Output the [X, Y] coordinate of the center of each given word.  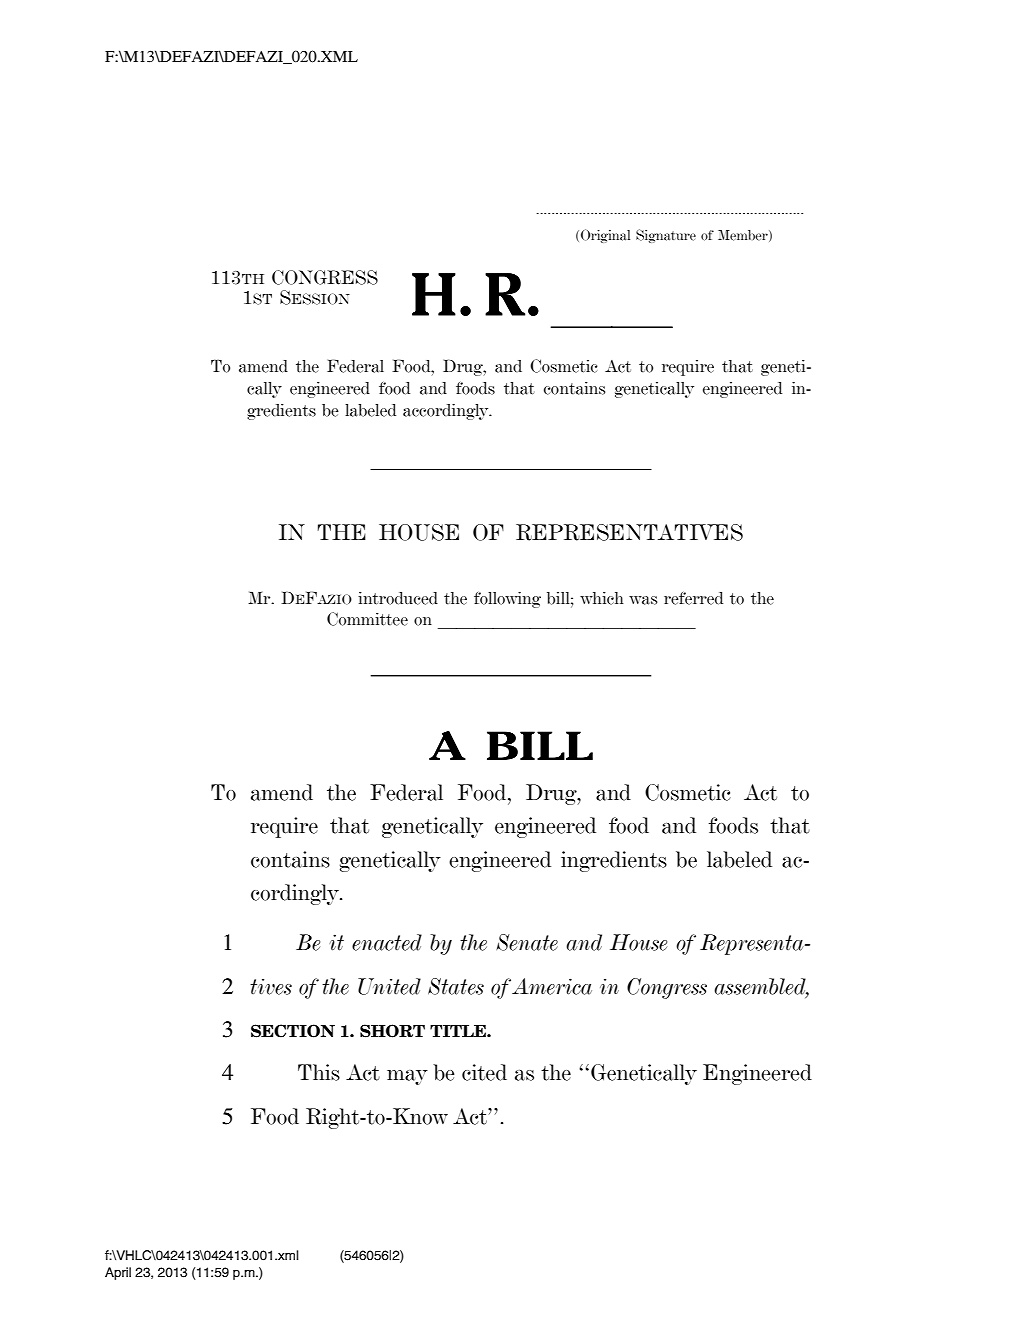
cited [484, 1072]
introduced [398, 598]
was [643, 600]
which [601, 598]
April [118, 1273]
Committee [367, 619]
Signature [666, 236]
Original [605, 236]
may [407, 1077]
